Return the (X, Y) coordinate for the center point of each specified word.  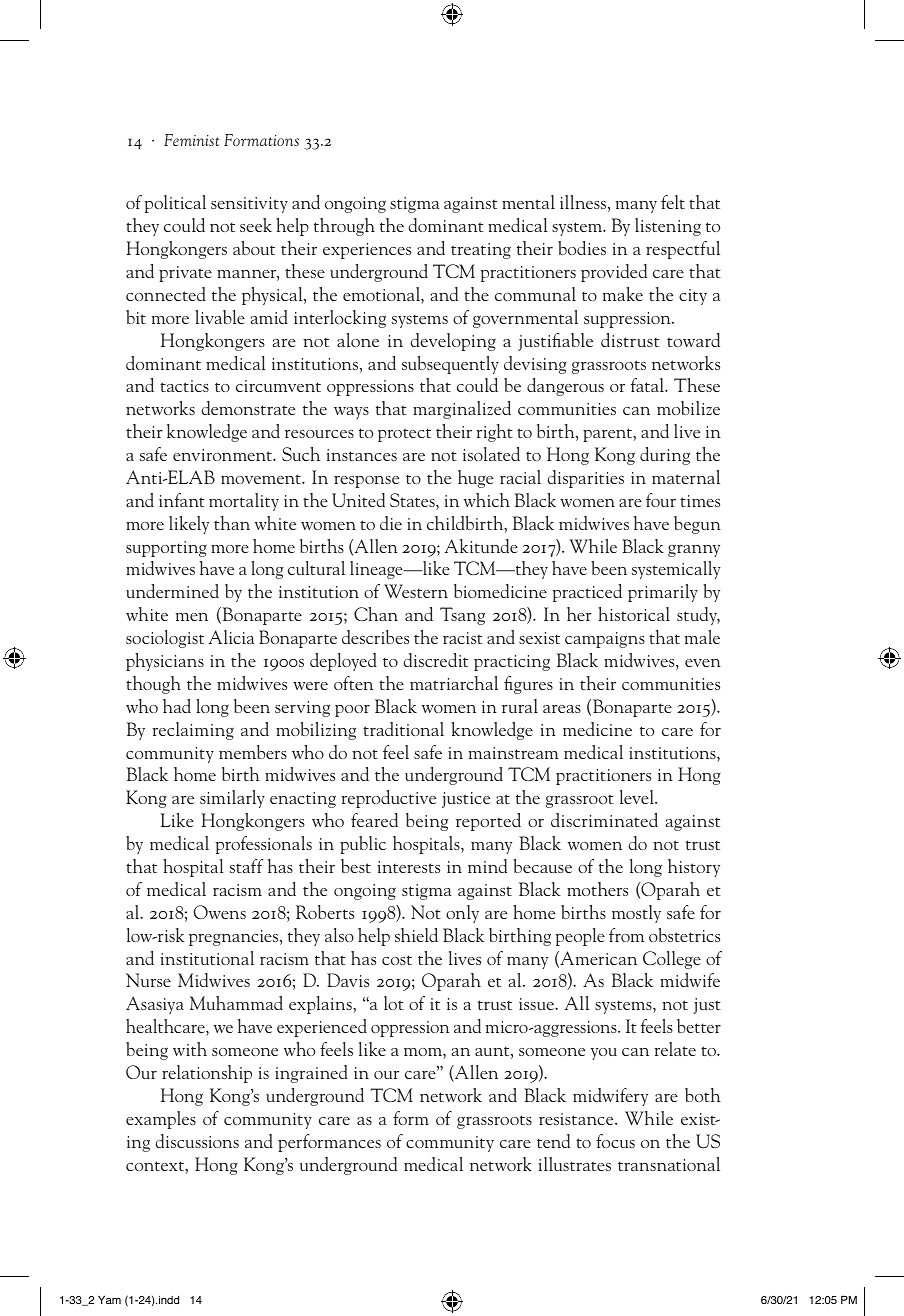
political (175, 204)
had (177, 706)
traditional (403, 729)
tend (553, 1141)
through (344, 227)
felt (673, 202)
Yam (109, 1299)
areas (562, 709)
